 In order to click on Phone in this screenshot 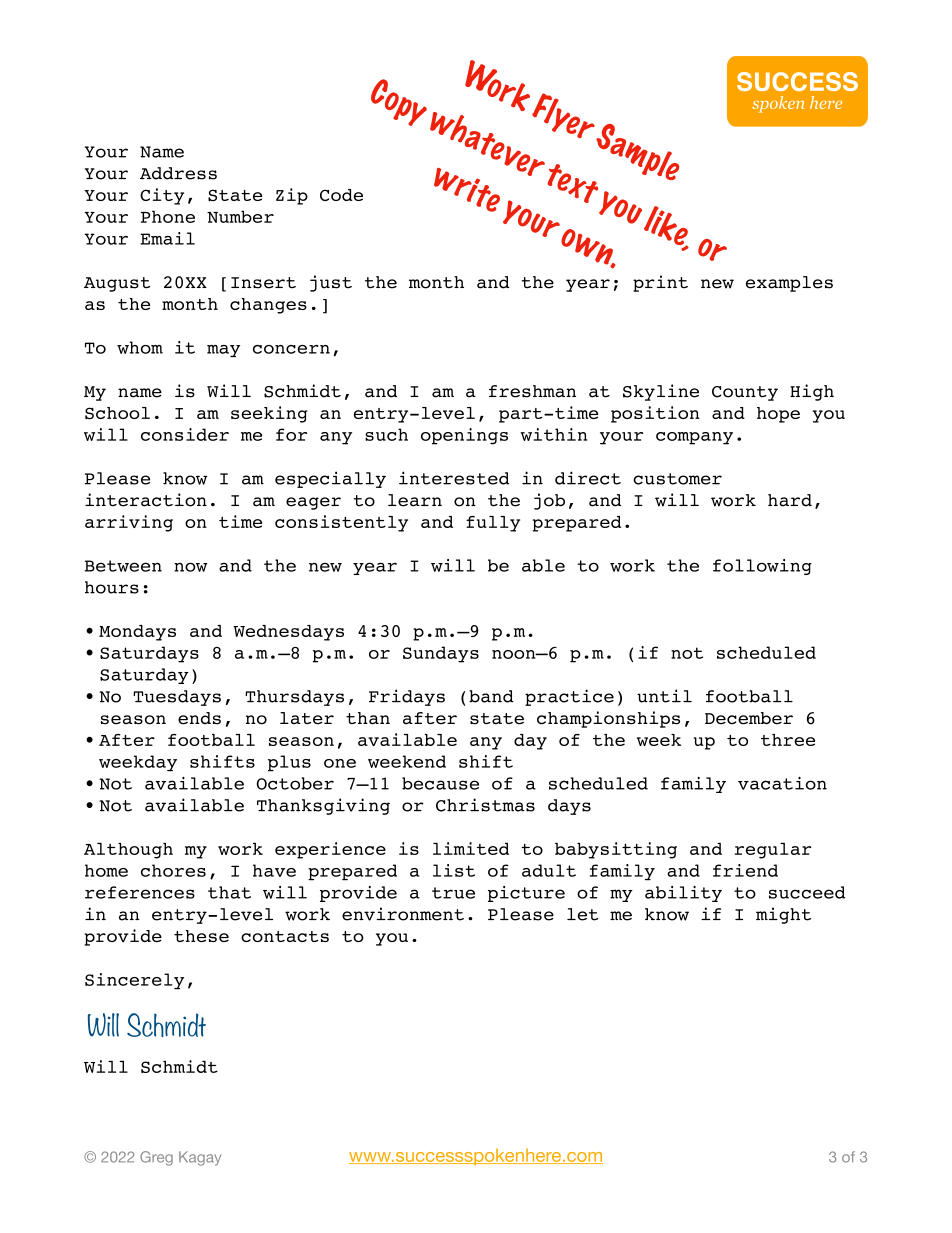, I will do `click(168, 216)`.
